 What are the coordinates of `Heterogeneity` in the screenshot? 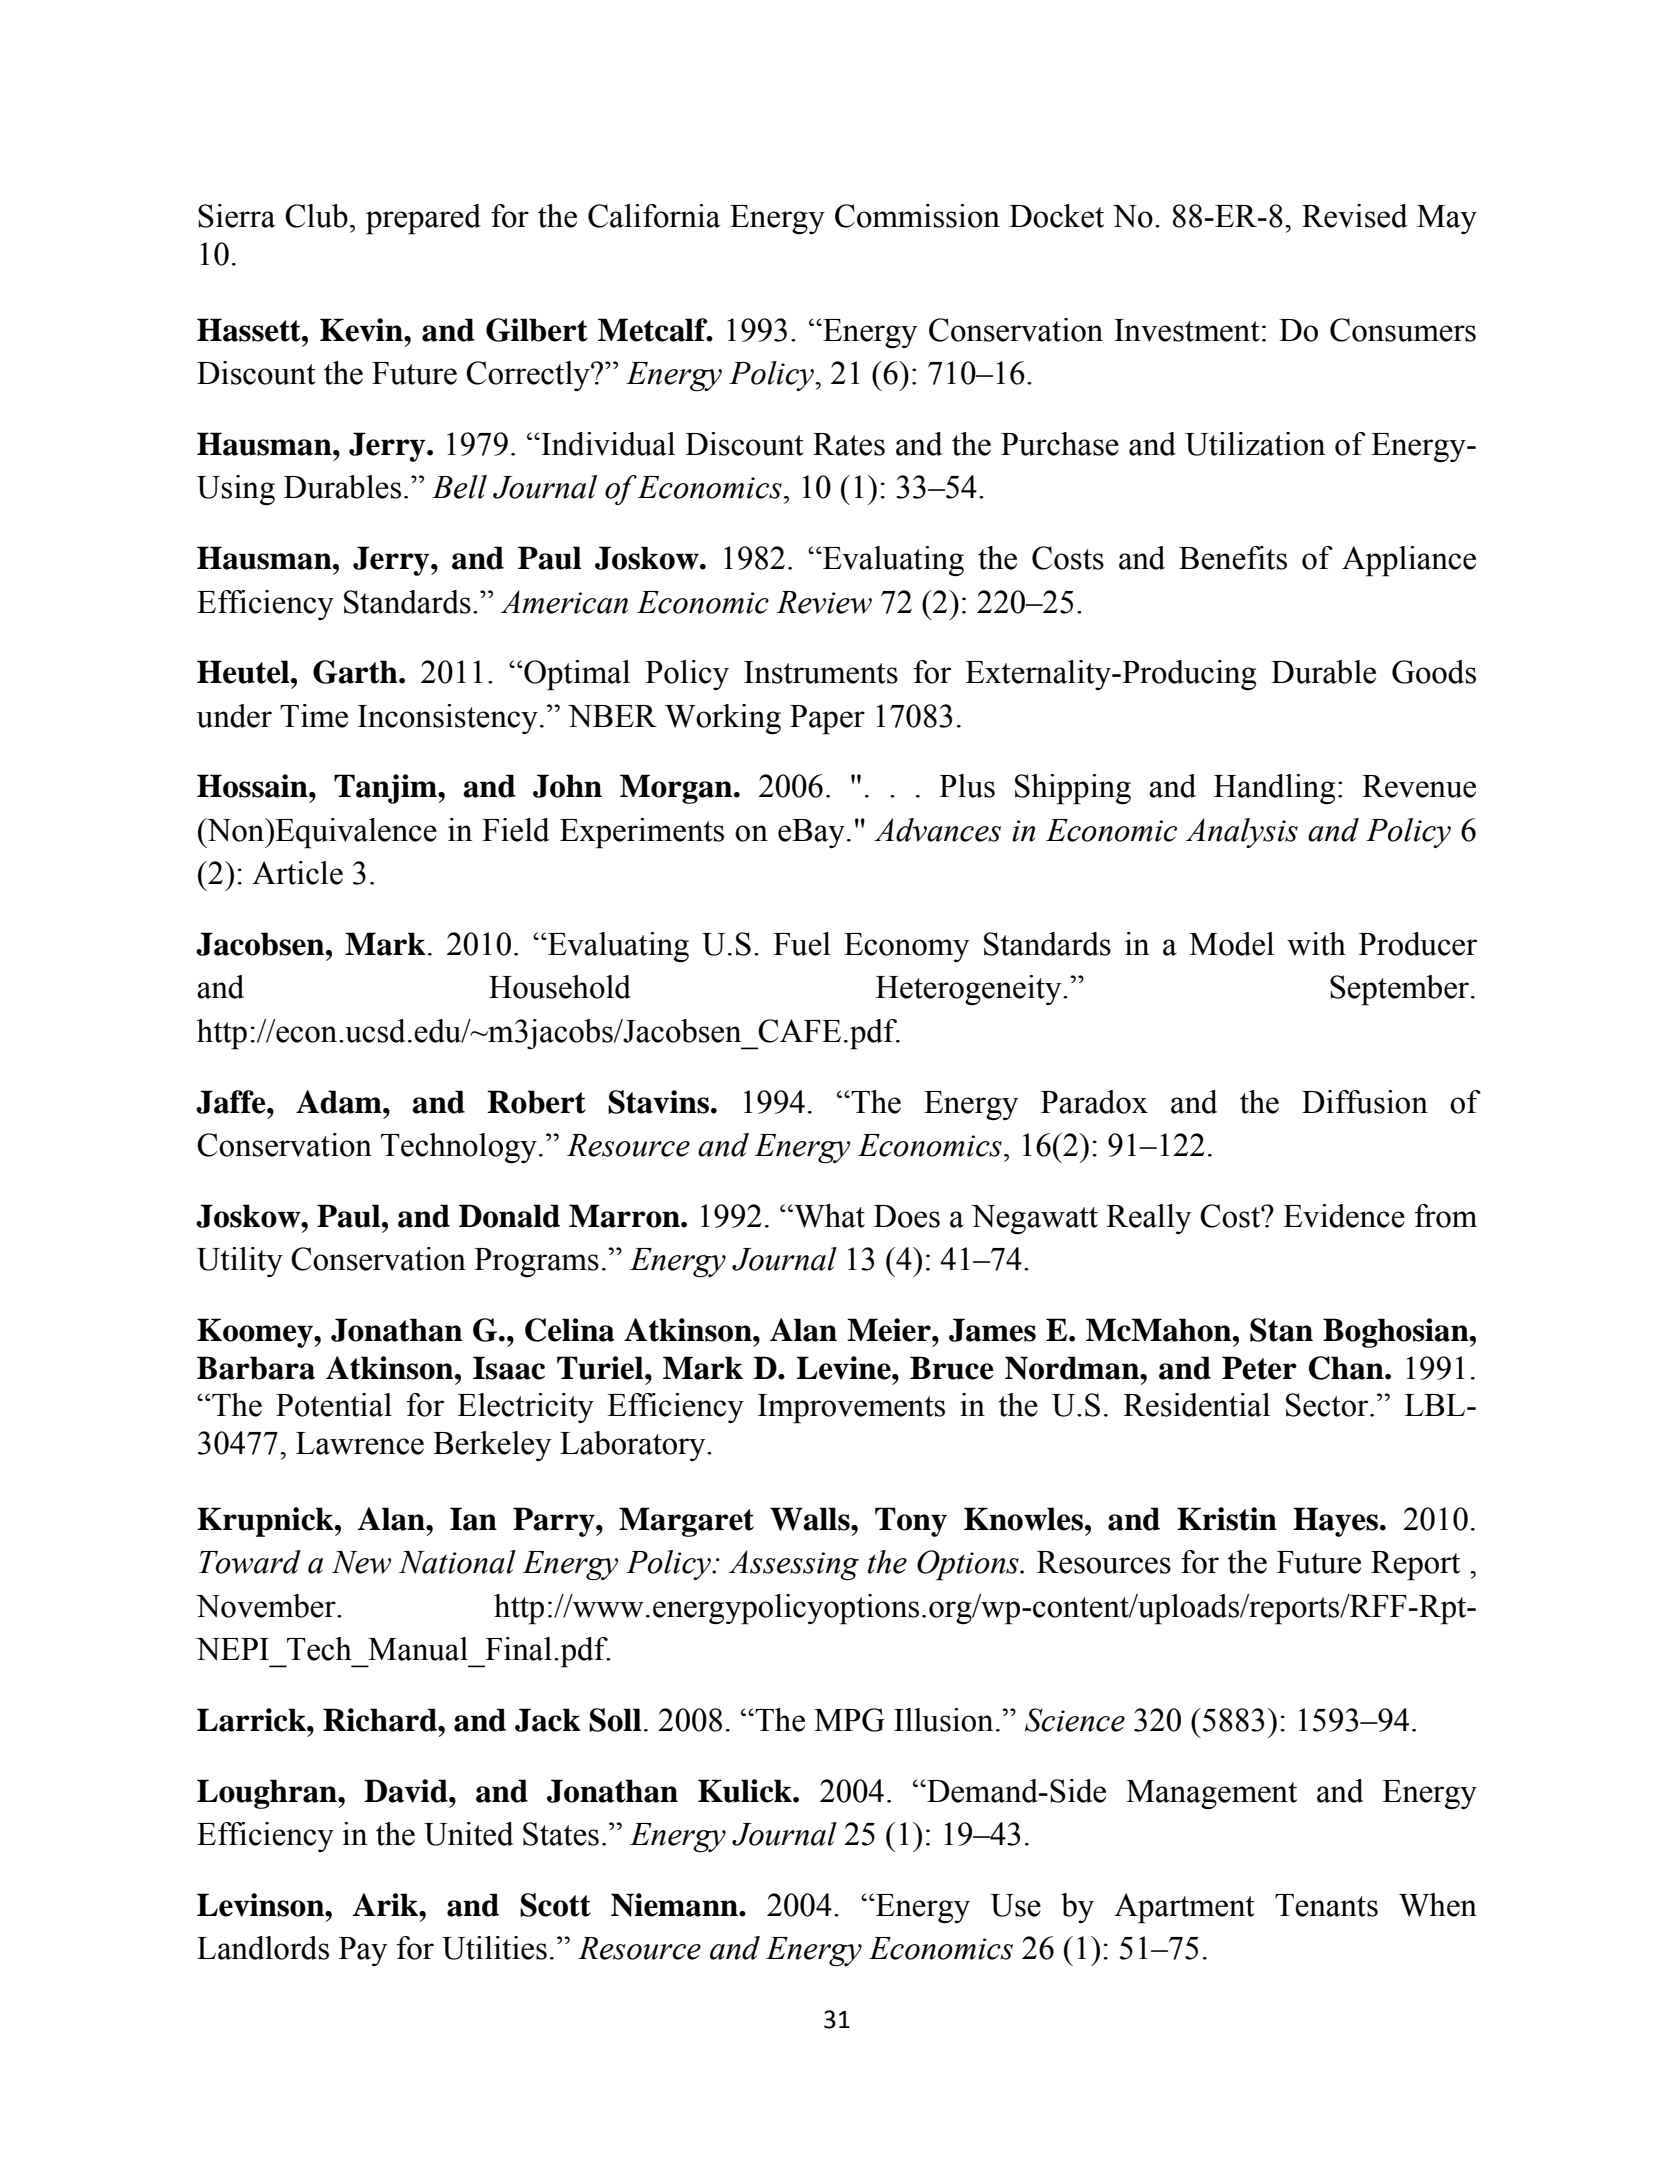 It's located at (970, 990).
